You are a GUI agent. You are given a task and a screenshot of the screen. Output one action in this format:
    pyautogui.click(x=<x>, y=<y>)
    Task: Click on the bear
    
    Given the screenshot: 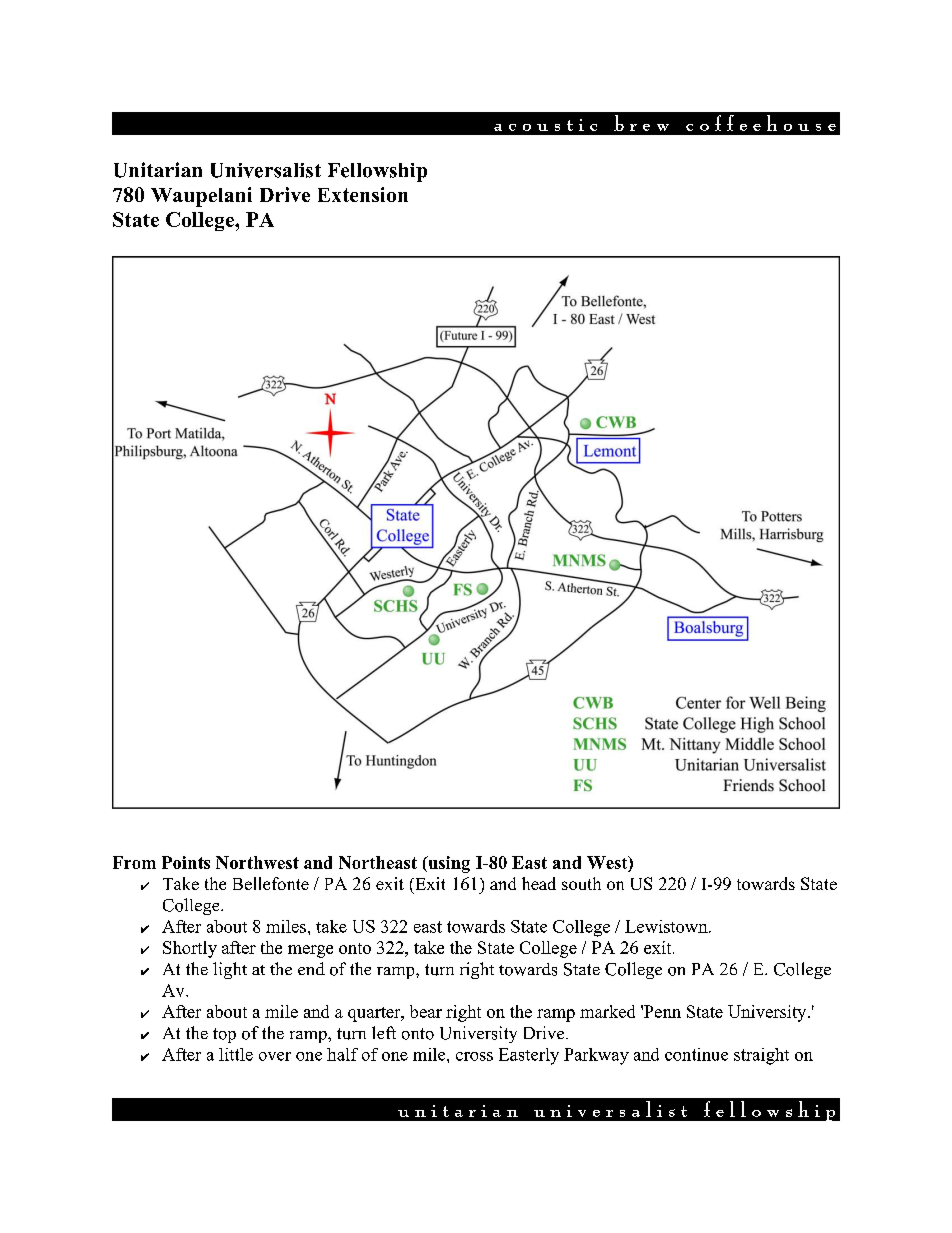 What is the action you would take?
    pyautogui.click(x=426, y=1011)
